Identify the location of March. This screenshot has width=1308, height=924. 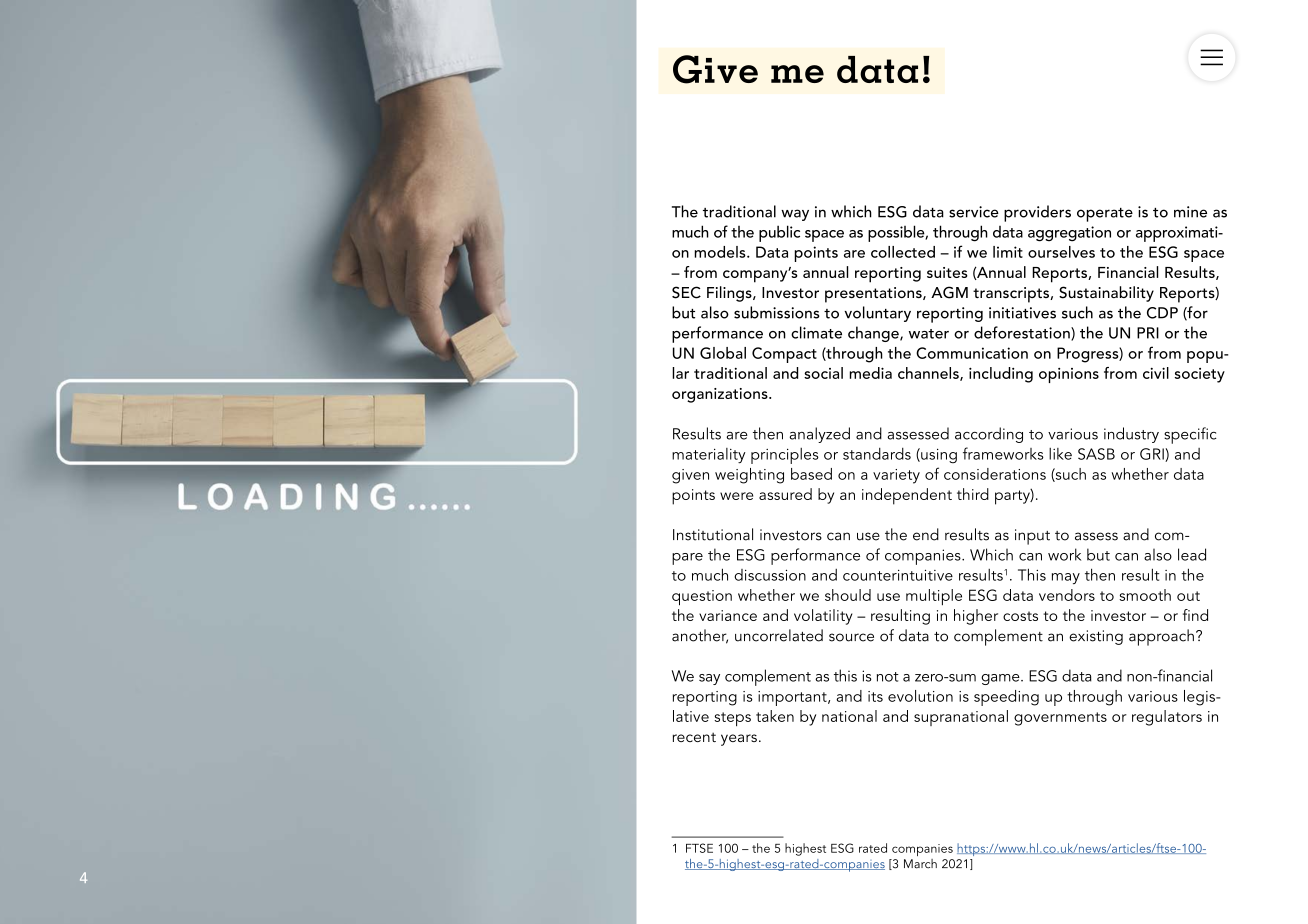
(920, 864).
